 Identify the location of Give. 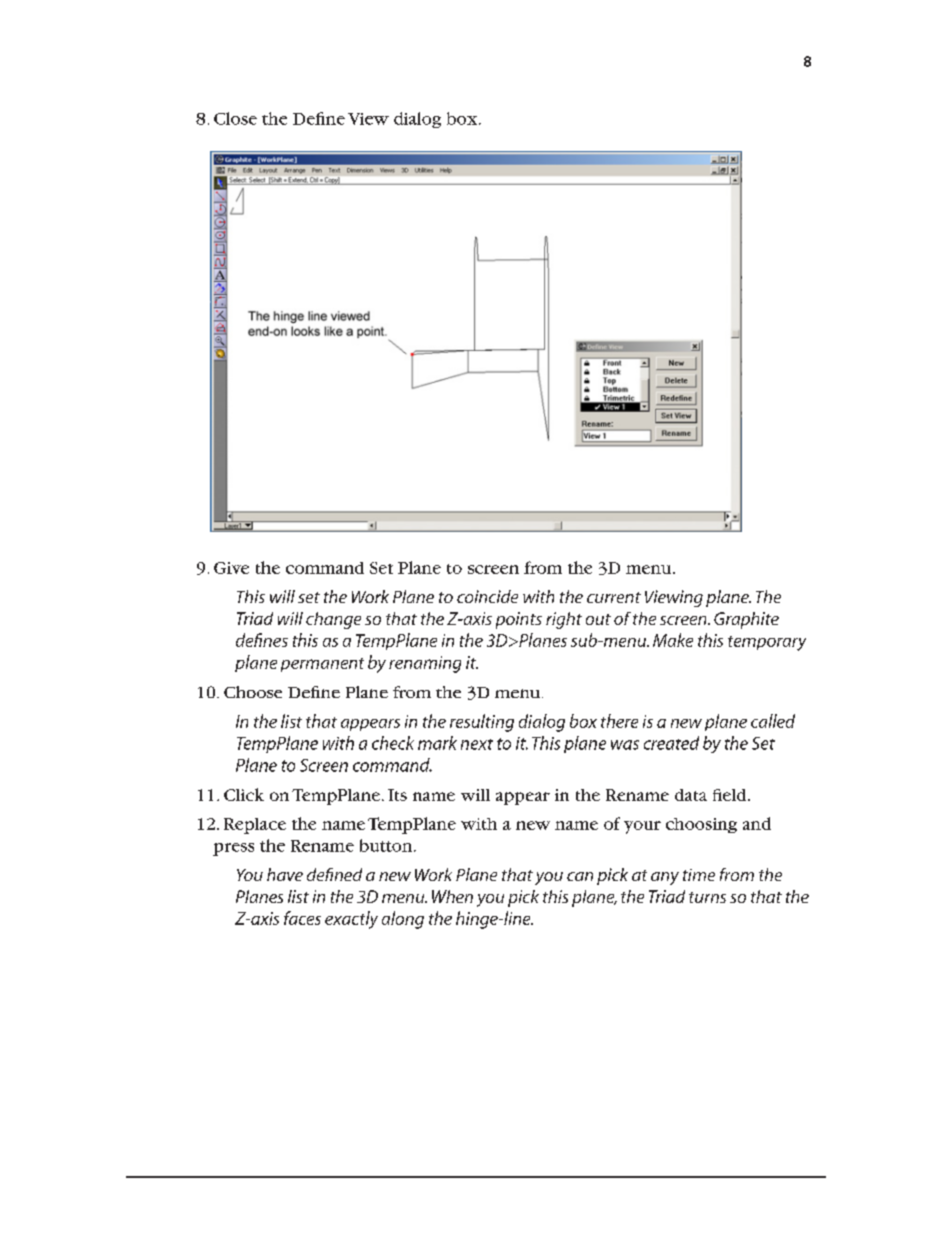
(231, 568).
